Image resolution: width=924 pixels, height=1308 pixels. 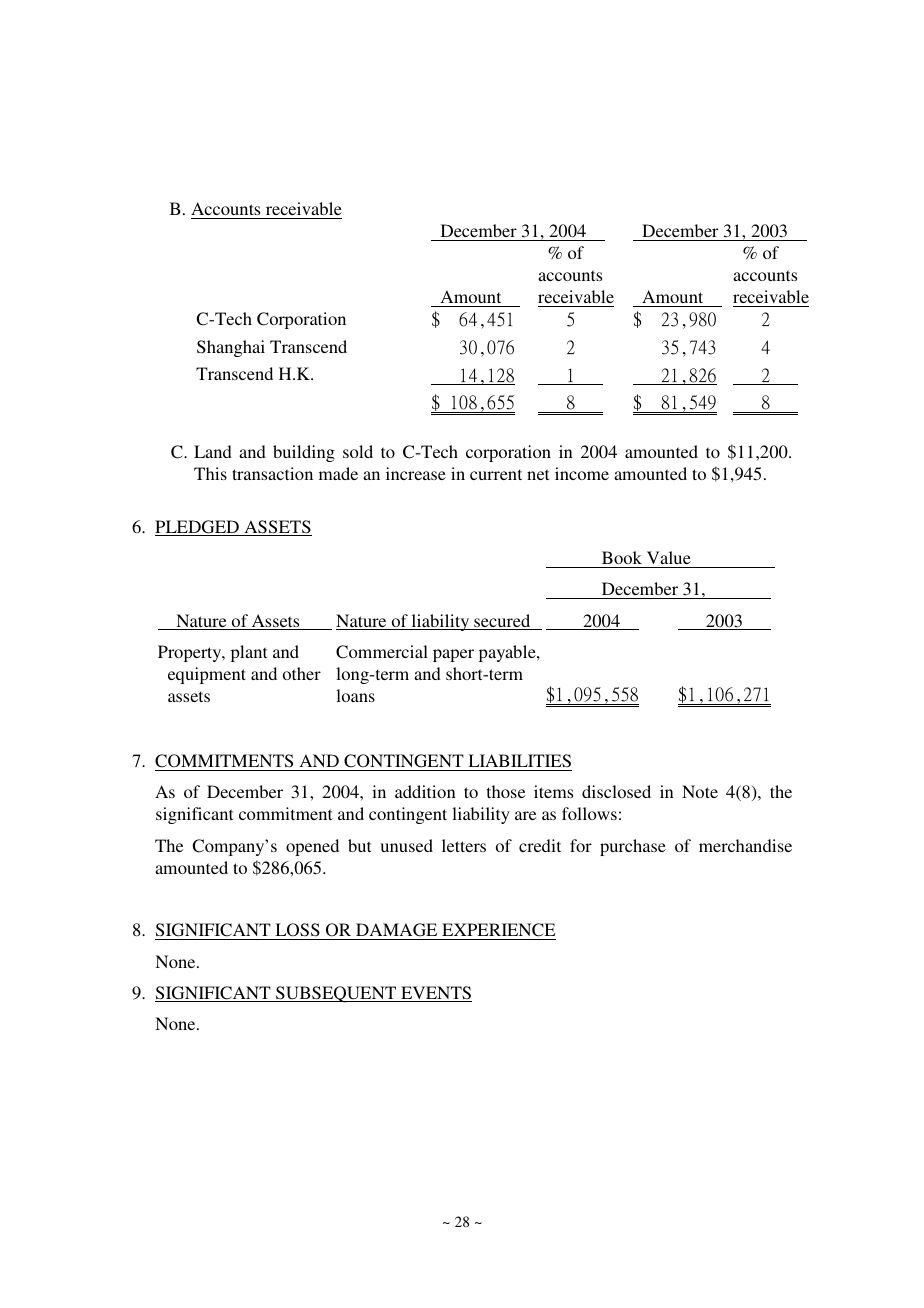 I want to click on SUBSEQUENT, so click(x=336, y=994).
